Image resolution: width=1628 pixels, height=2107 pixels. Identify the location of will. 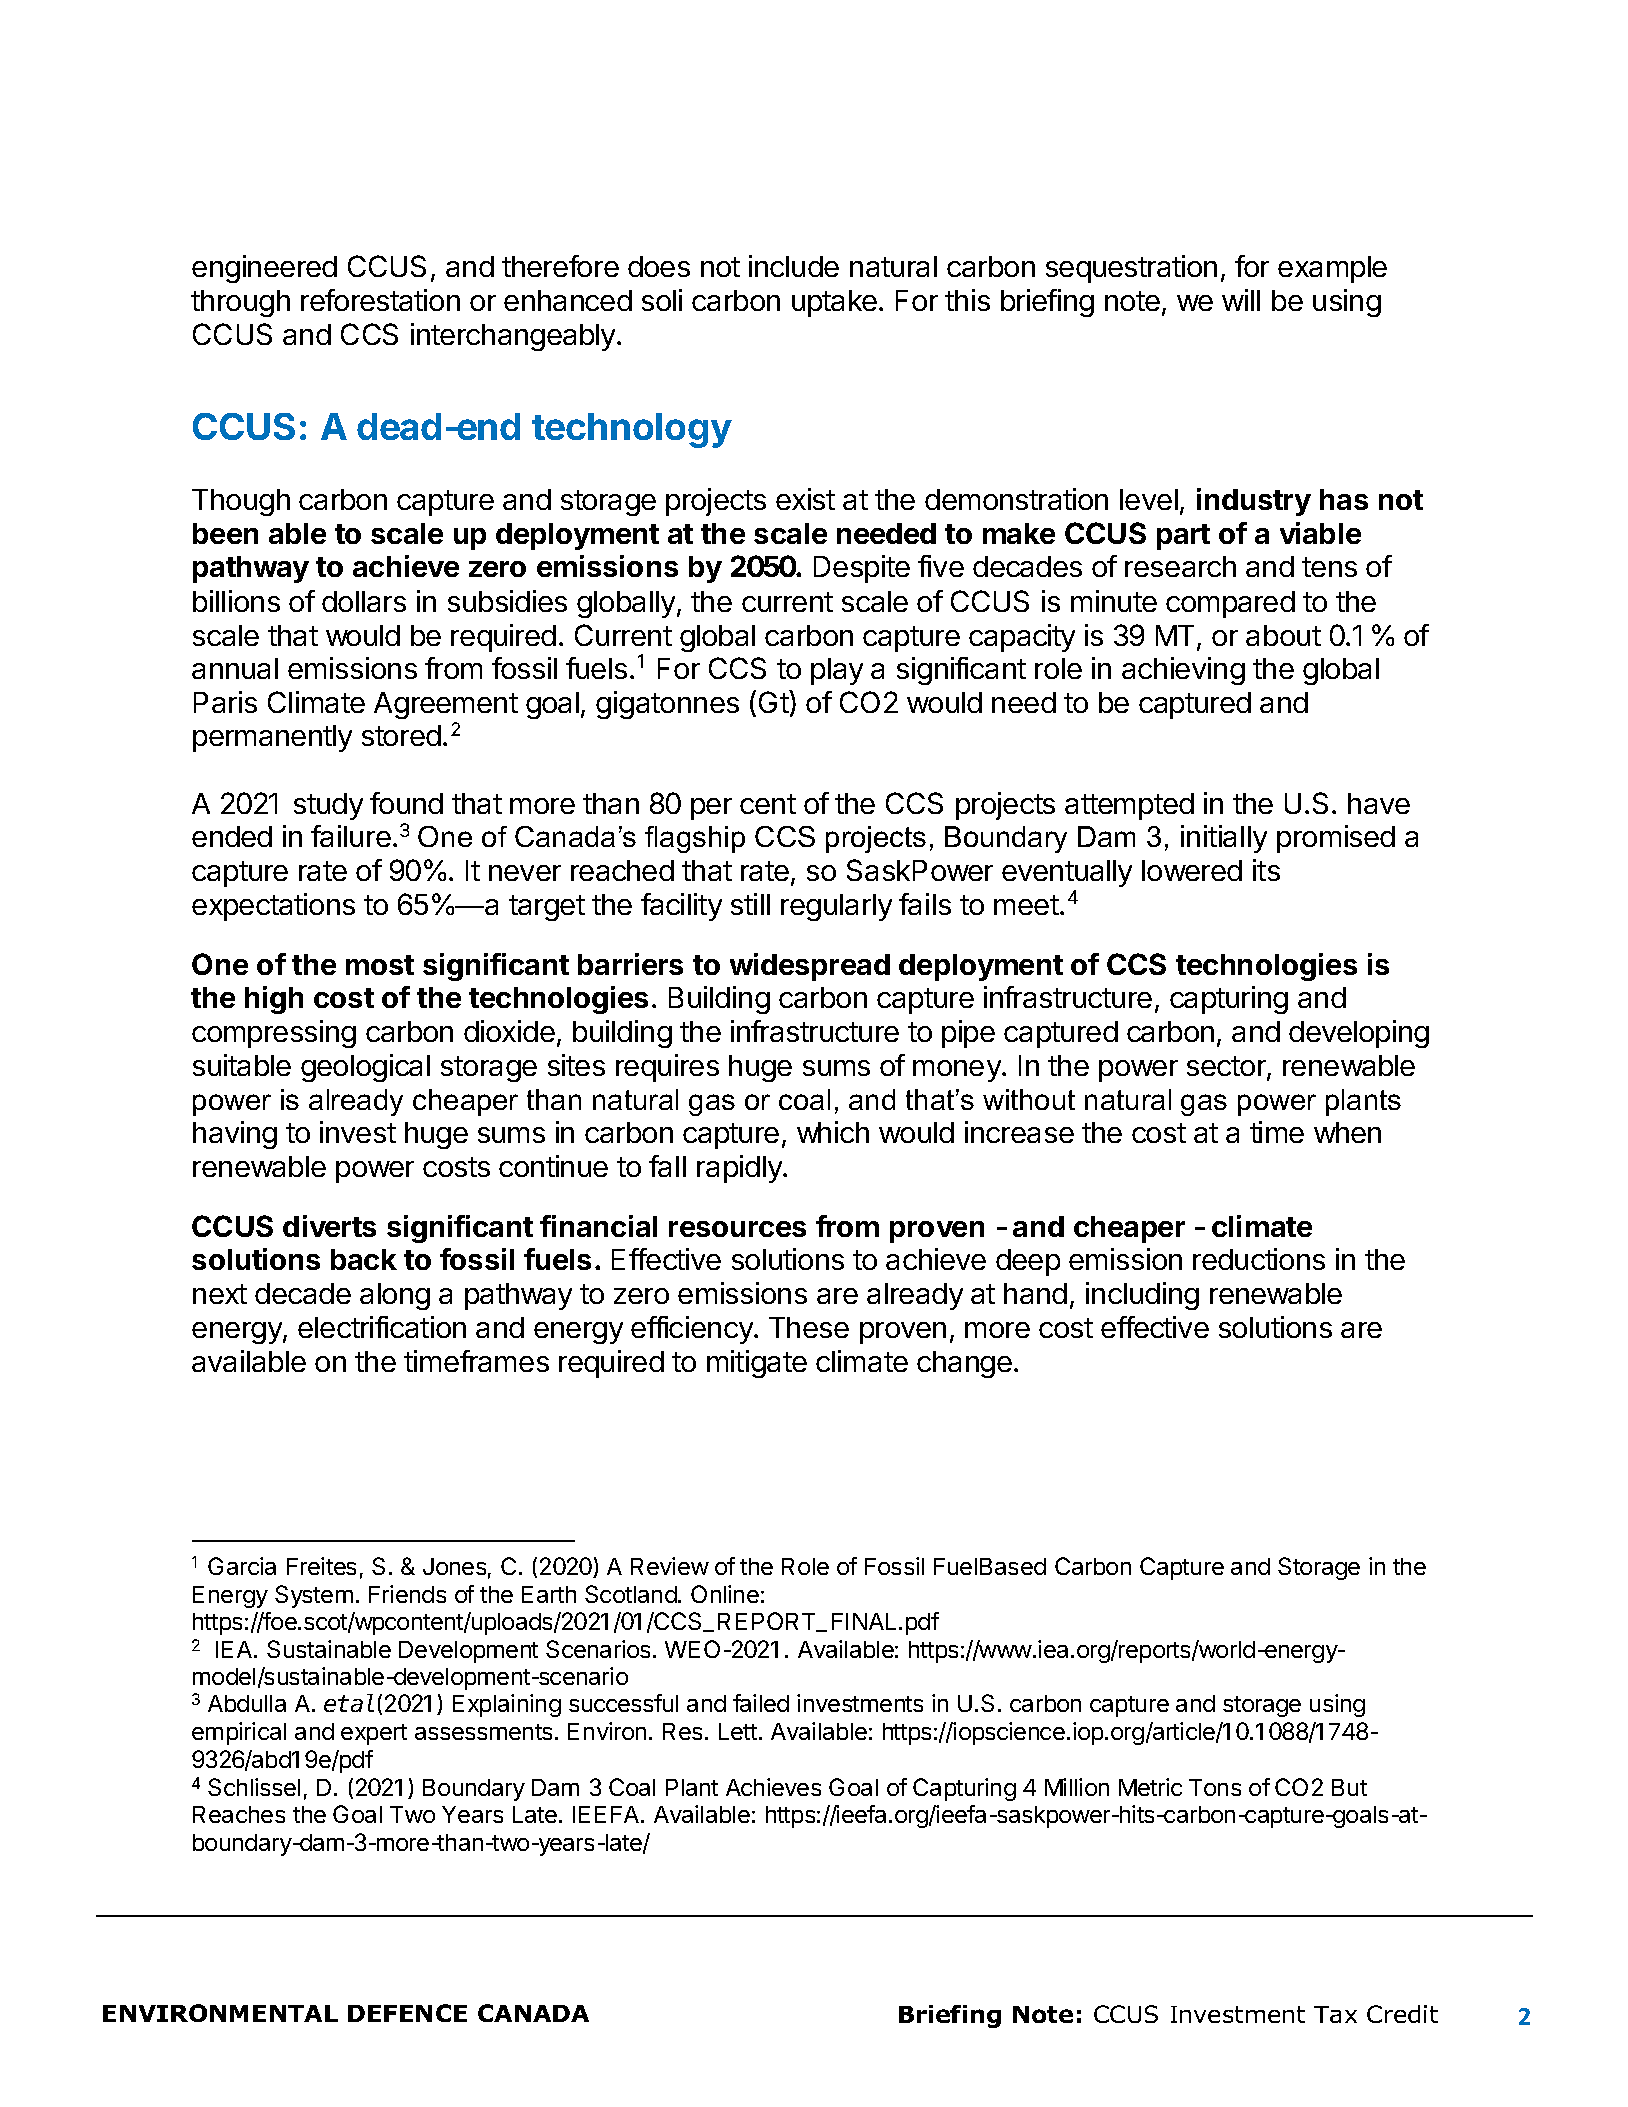
(1241, 300).
